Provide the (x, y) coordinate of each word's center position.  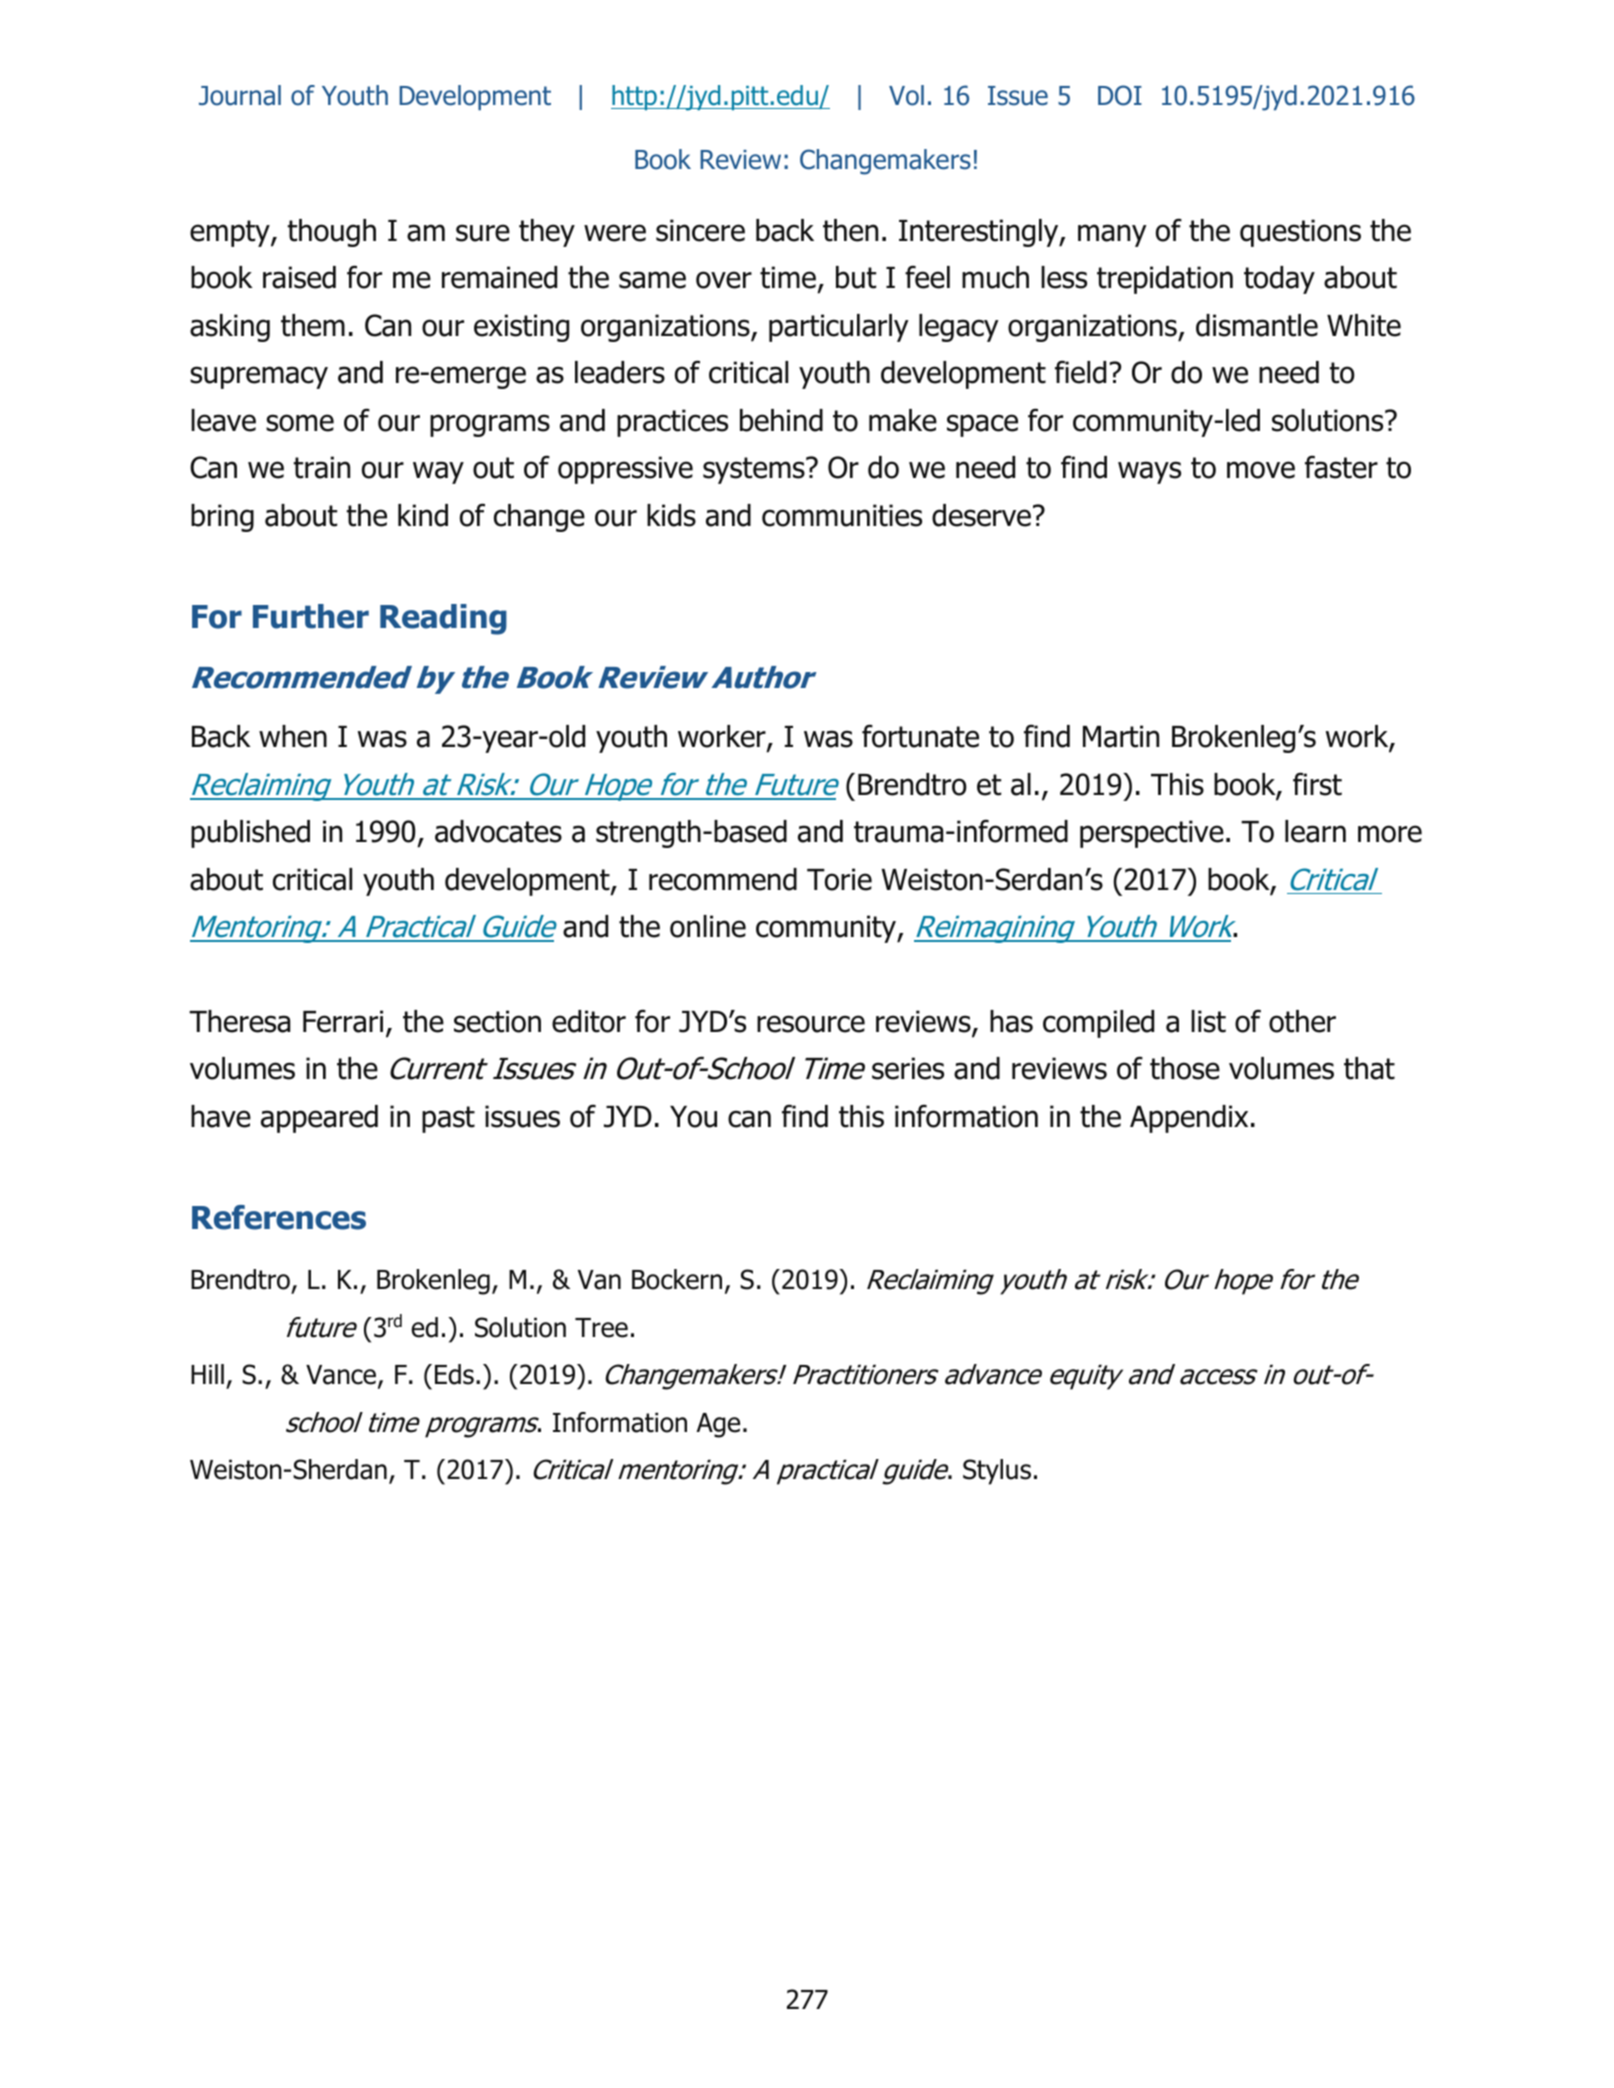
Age (718, 1425)
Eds (454, 1374)
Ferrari (343, 1021)
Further (311, 616)
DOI (1120, 95)
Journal (240, 95)
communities (842, 515)
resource (811, 1024)
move (1261, 470)
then (850, 230)
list (1208, 1021)
